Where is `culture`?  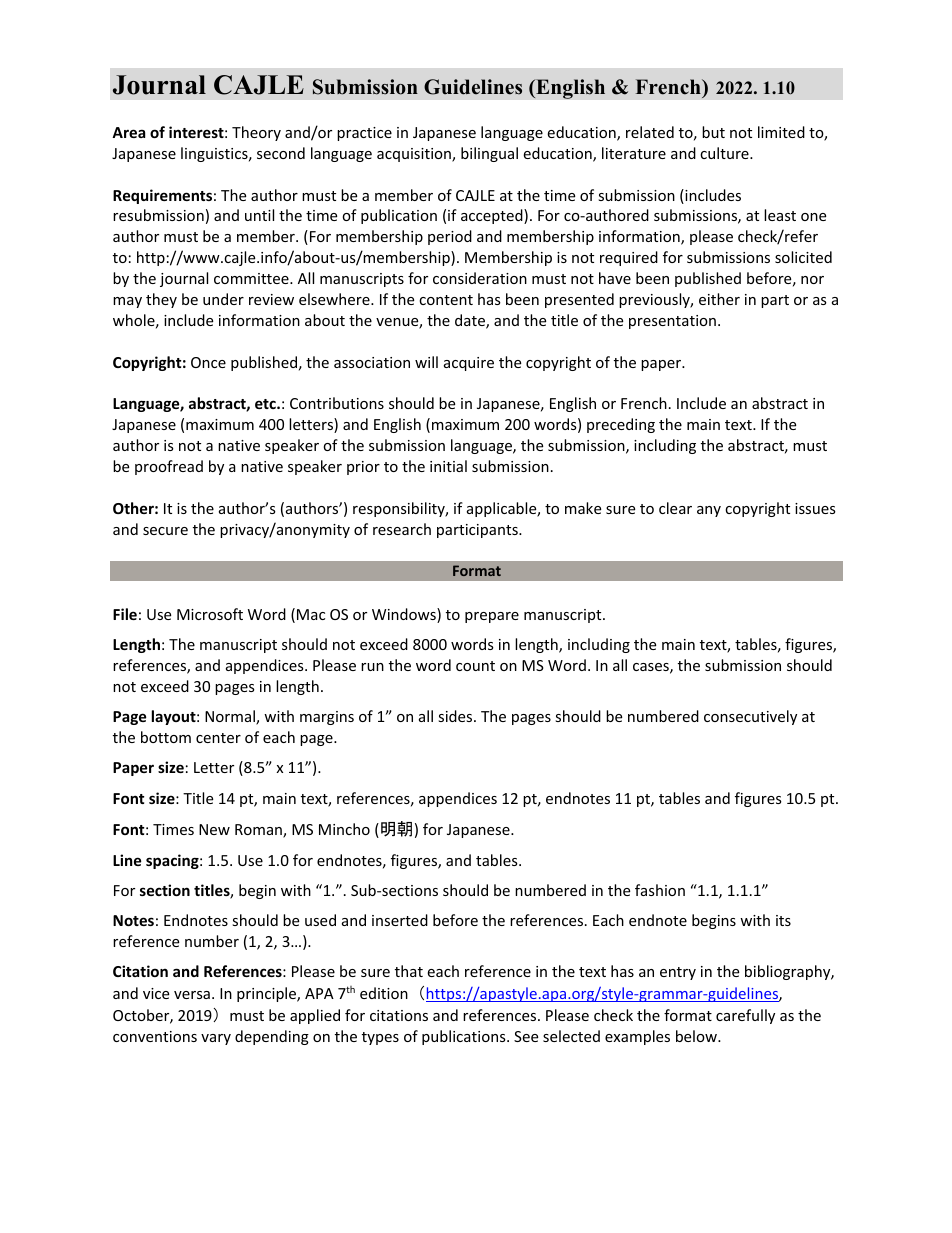
culture is located at coordinates (725, 153).
